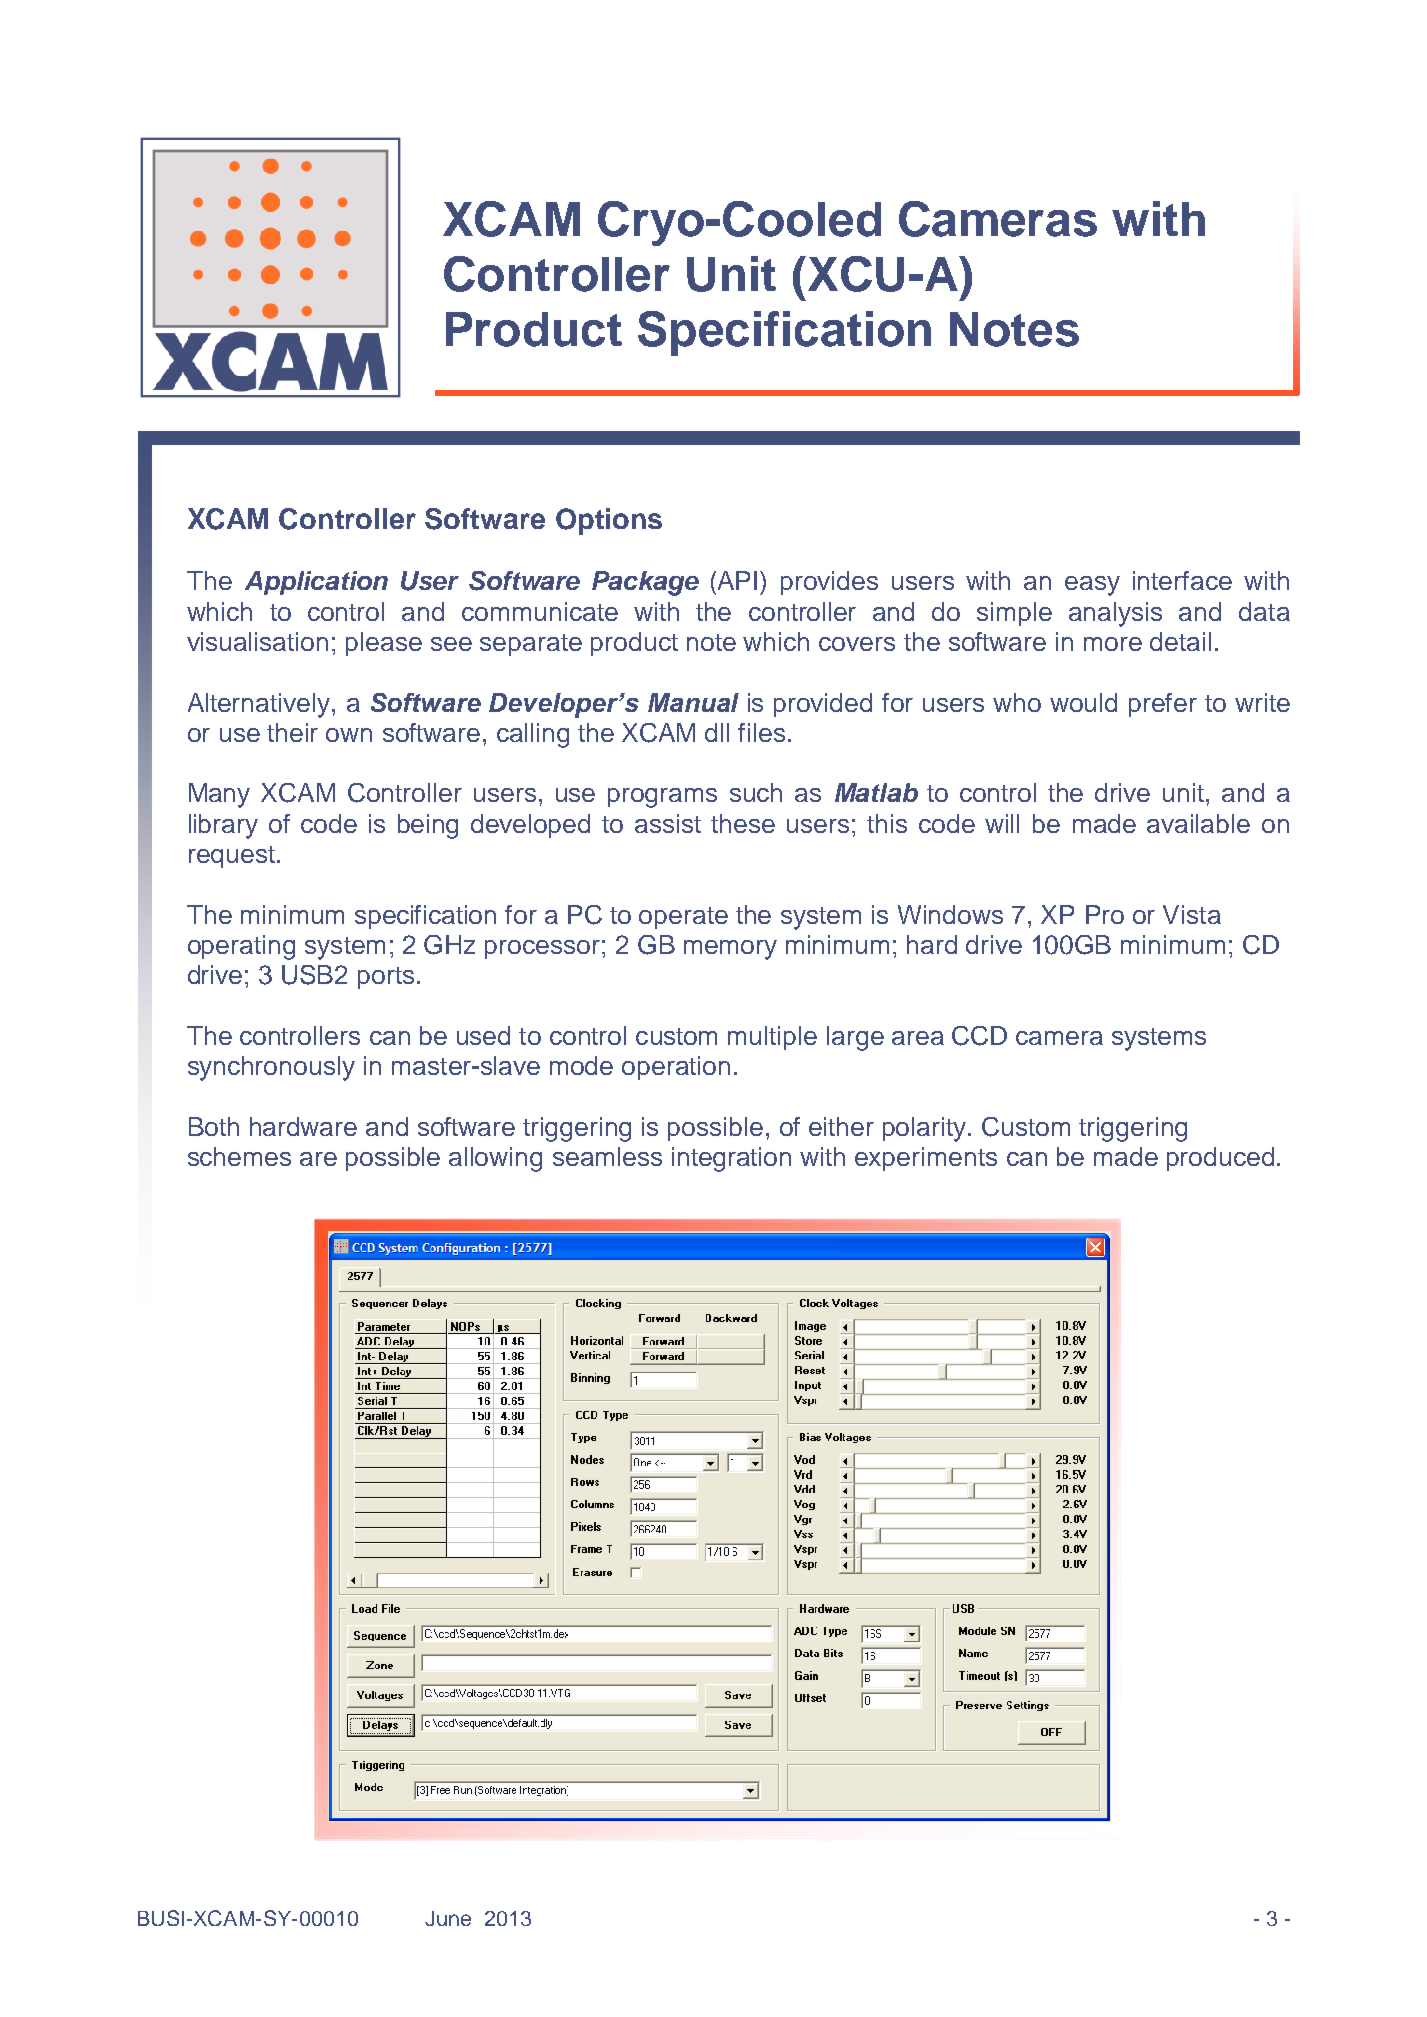 This document has width=1427, height=2017. Describe the element at coordinates (731, 1159) in the document. I see `integration` at that location.
